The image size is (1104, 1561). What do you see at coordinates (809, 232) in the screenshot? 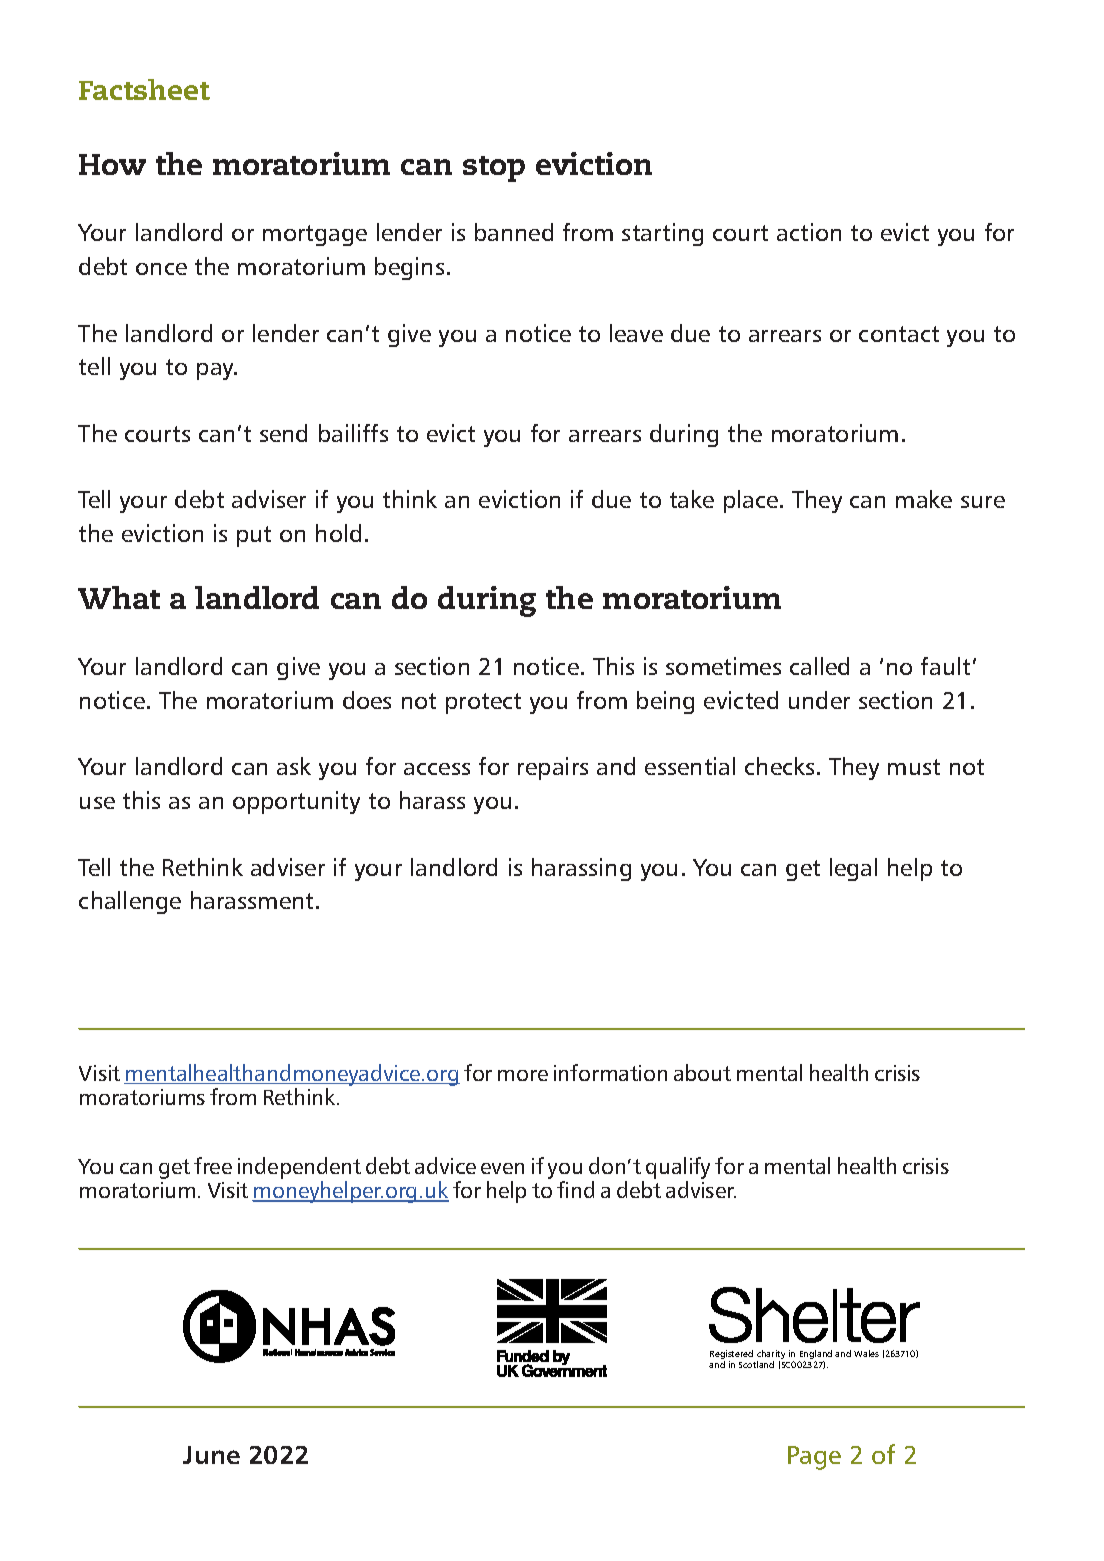
I see `action` at bounding box center [809, 232].
